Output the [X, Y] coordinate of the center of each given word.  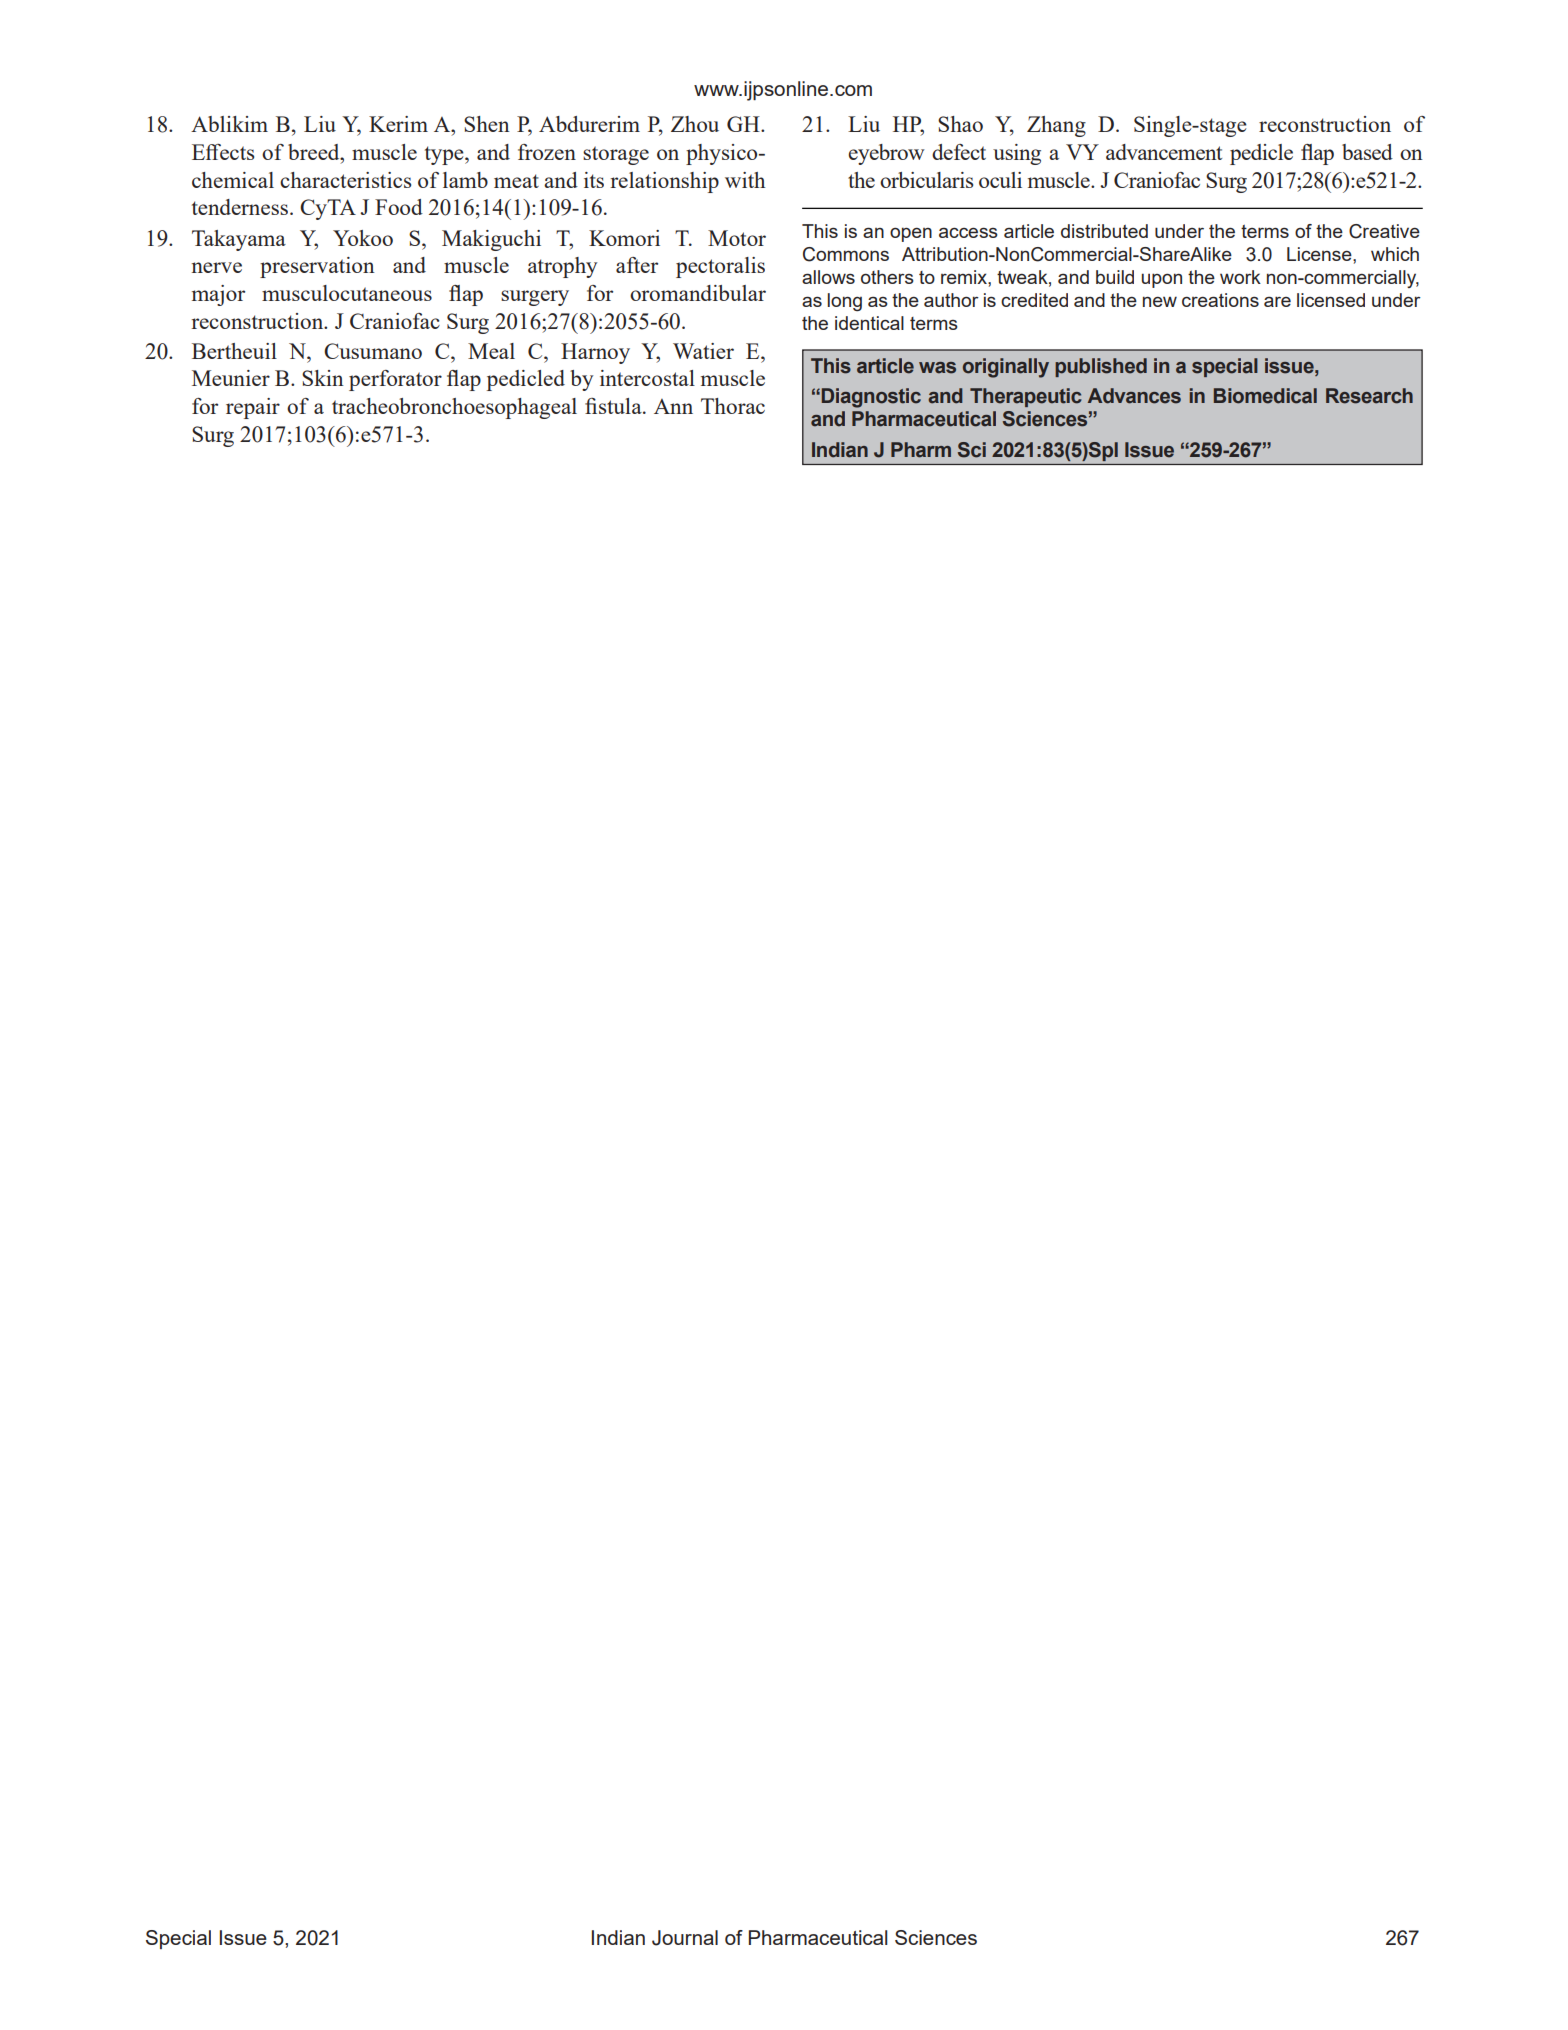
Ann [673, 406]
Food [399, 207]
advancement [1164, 152]
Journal [685, 1938]
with [745, 180]
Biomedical [1265, 396]
